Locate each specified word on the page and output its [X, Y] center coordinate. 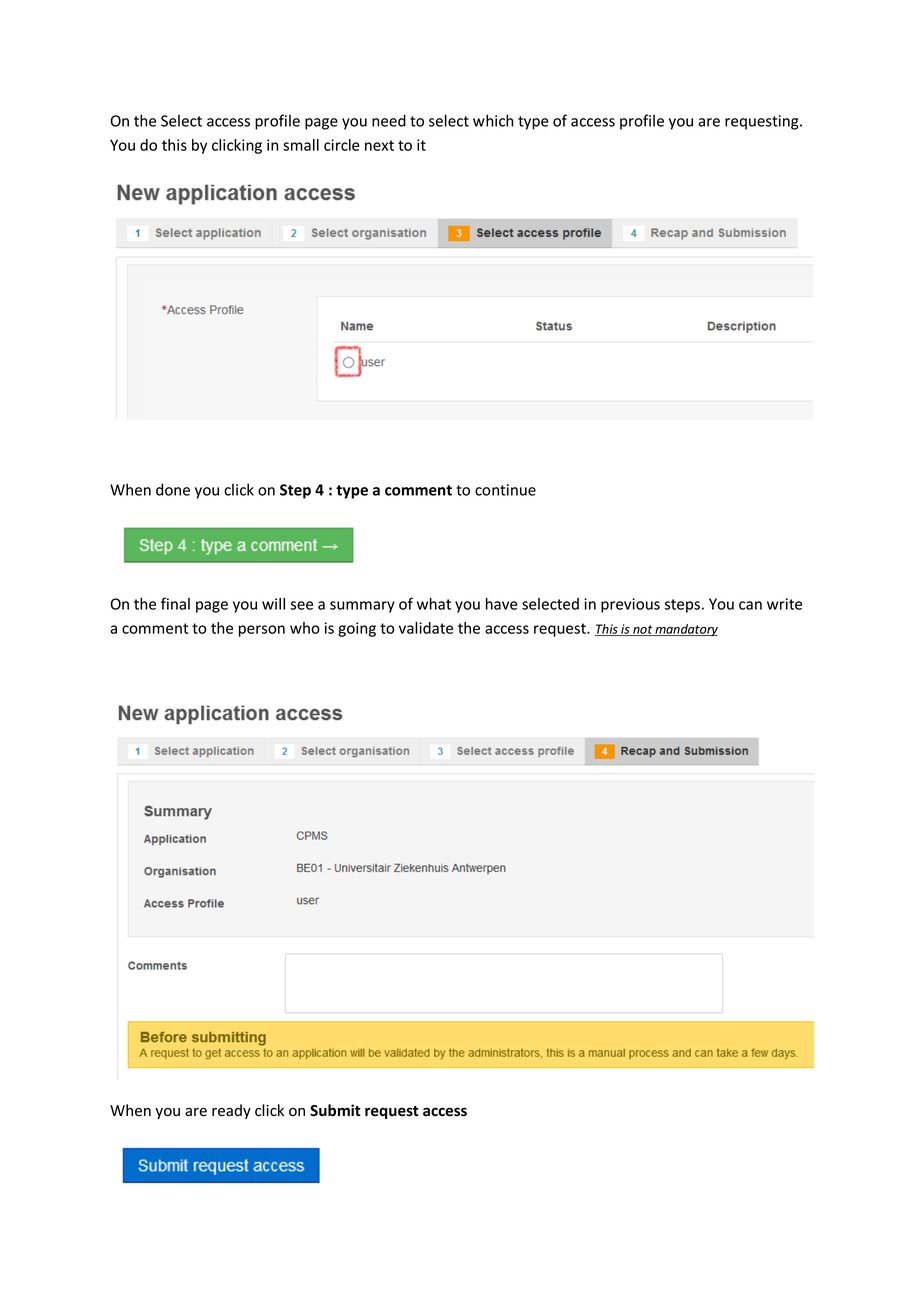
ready [231, 1111]
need [389, 120]
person [262, 631]
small [301, 145]
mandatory [685, 630]
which [493, 120]
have [502, 604]
